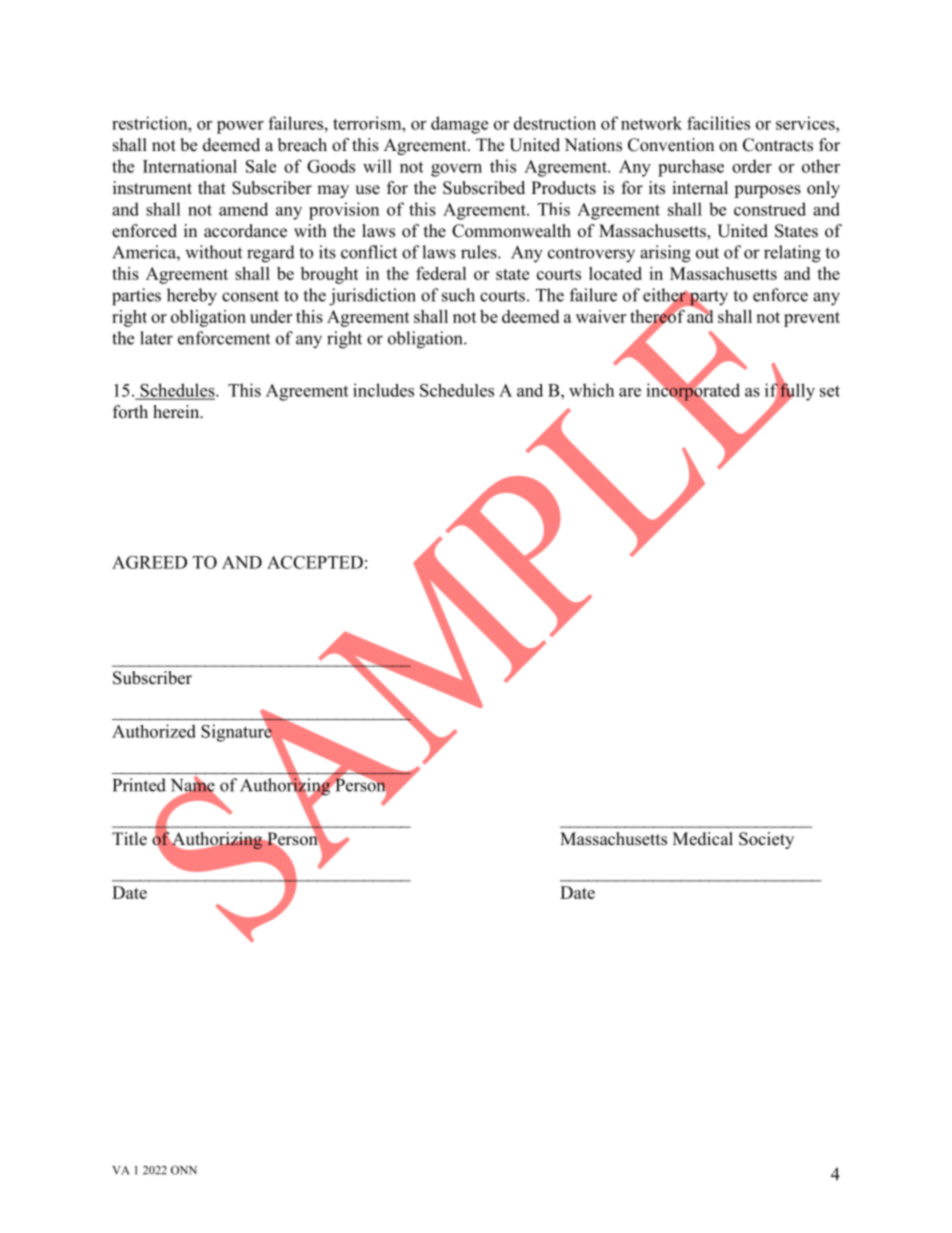 This document has width=952, height=1233. Describe the element at coordinates (190, 166) in the document. I see `International` at that location.
